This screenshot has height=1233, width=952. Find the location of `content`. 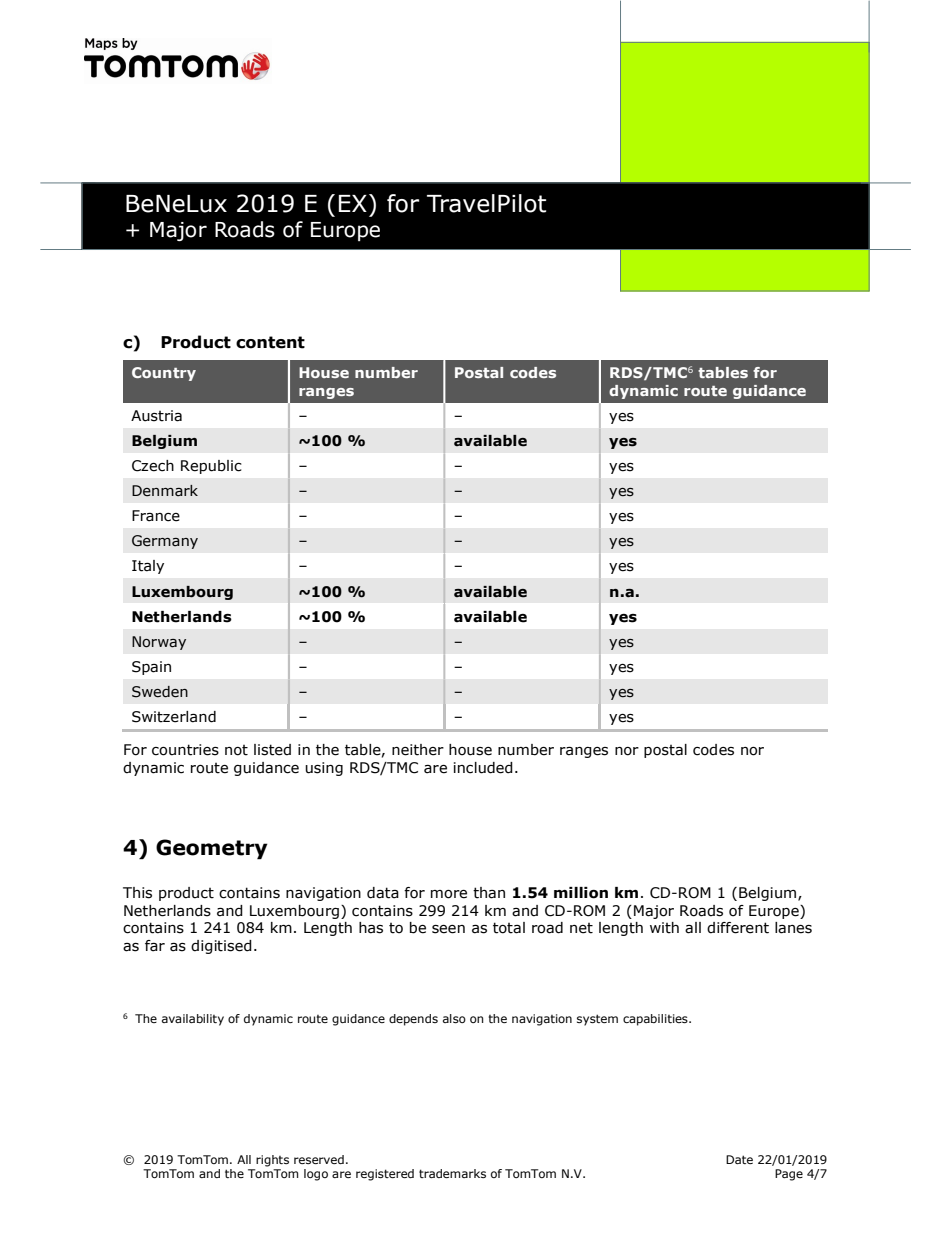

content is located at coordinates (270, 342).
